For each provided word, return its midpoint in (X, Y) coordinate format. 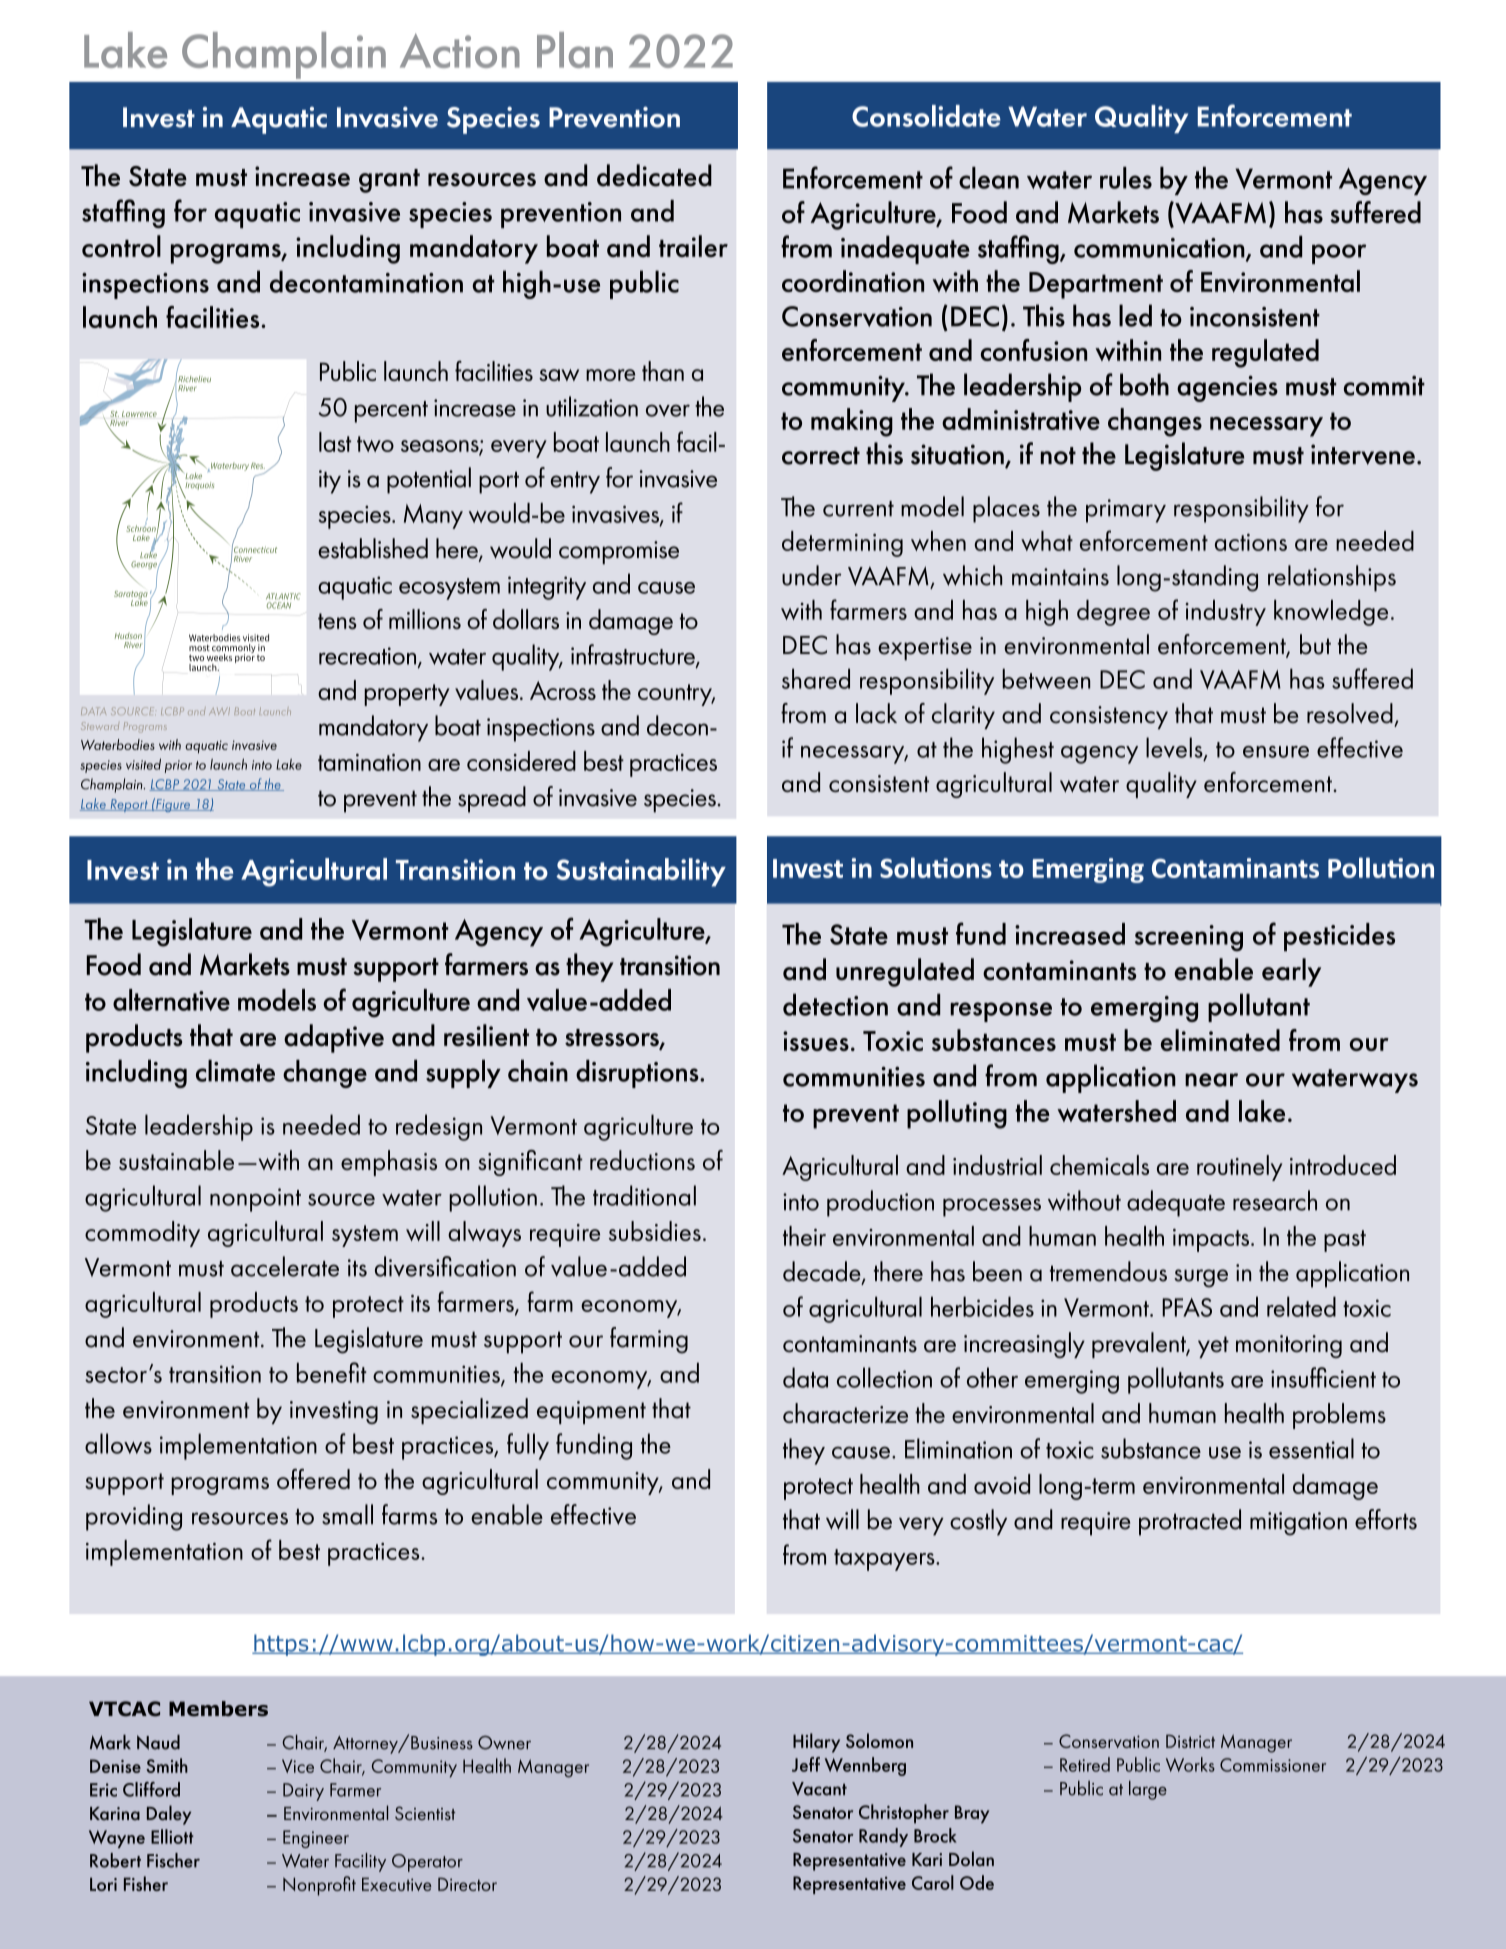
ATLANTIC (283, 596)
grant (389, 181)
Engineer (316, 1839)
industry (1226, 613)
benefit (332, 1372)
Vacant (819, 1789)
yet (1213, 1347)
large (1148, 1790)
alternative (171, 1000)
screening (1189, 938)
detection (835, 1005)
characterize (845, 1413)
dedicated (654, 175)
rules (1126, 178)
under (811, 575)
